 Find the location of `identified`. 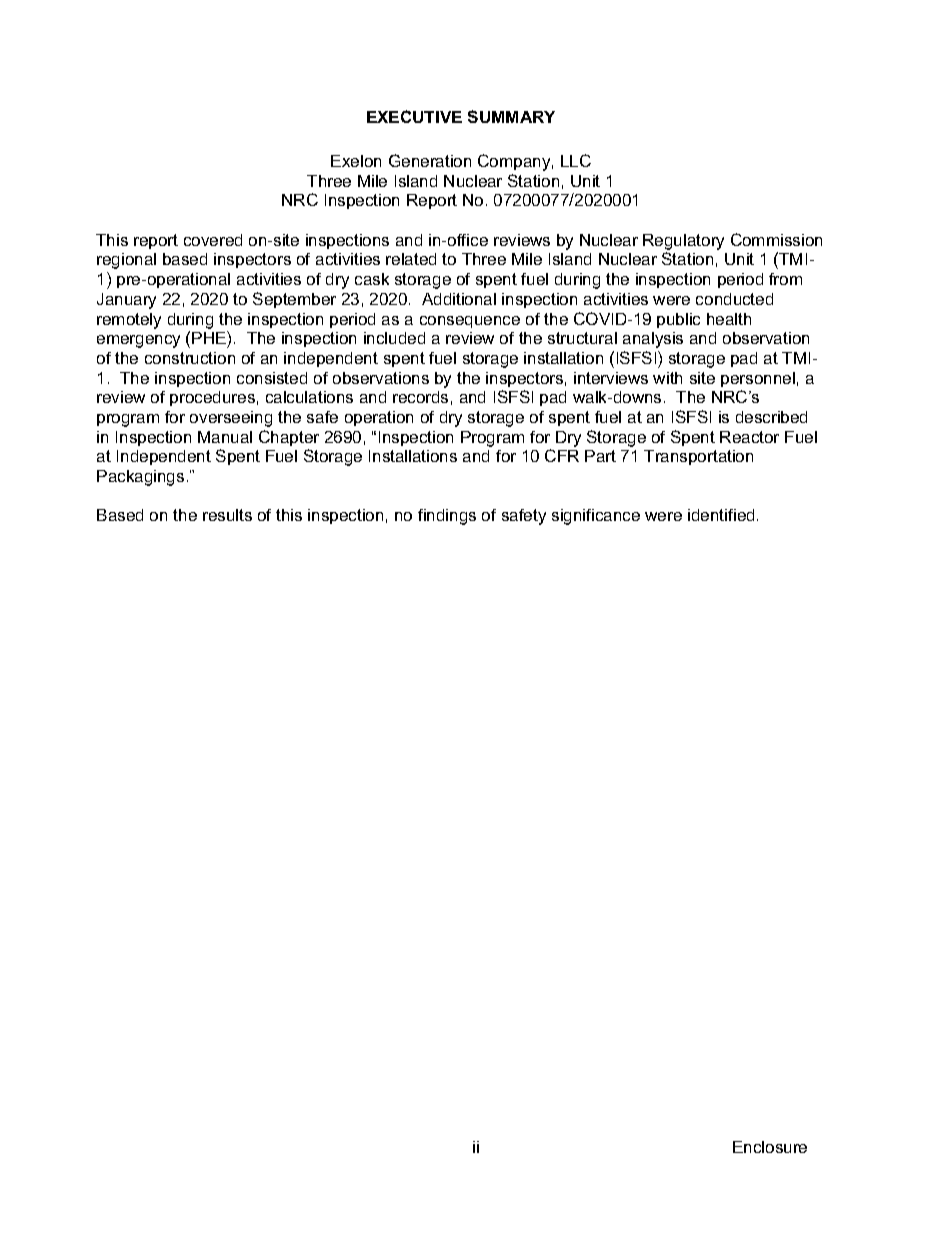

identified is located at coordinates (721, 515).
